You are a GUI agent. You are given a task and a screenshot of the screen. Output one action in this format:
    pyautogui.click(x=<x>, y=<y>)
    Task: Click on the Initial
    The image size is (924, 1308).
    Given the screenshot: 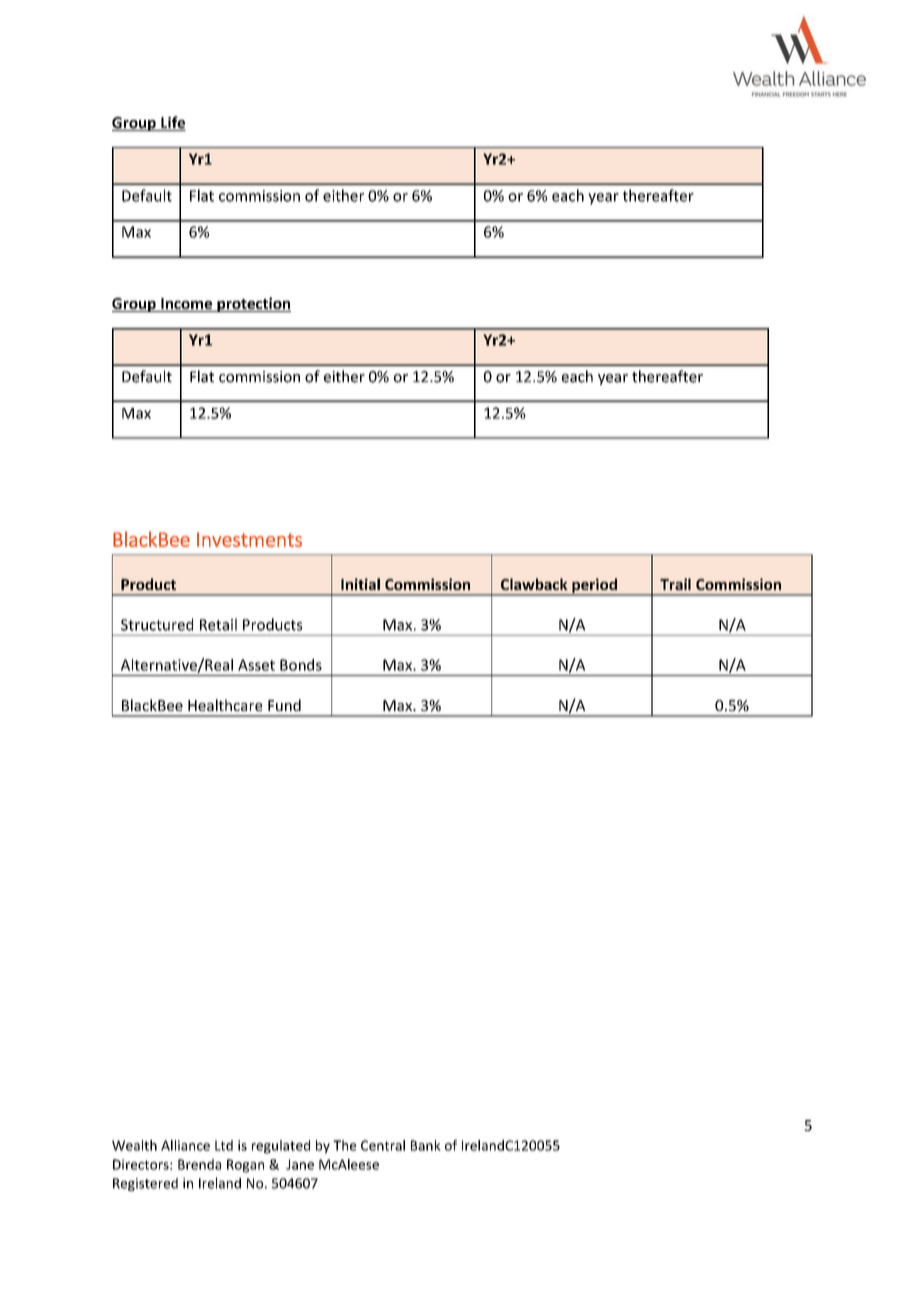 What is the action you would take?
    pyautogui.click(x=360, y=584)
